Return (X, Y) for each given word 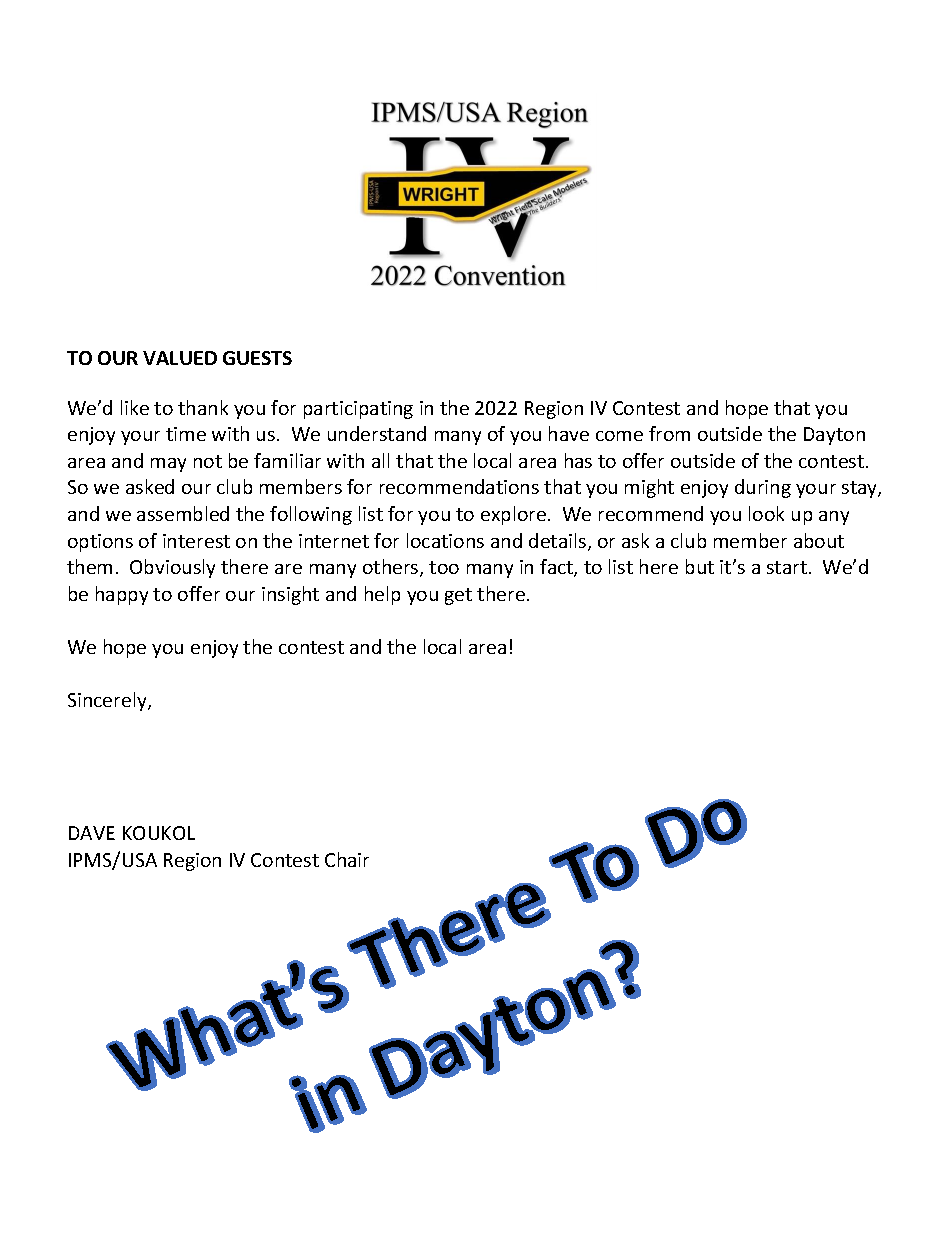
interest (196, 541)
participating (358, 410)
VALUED (180, 358)
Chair (347, 859)
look (766, 513)
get (458, 596)
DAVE (92, 833)
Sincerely (108, 701)
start (787, 567)
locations (445, 540)
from (669, 433)
